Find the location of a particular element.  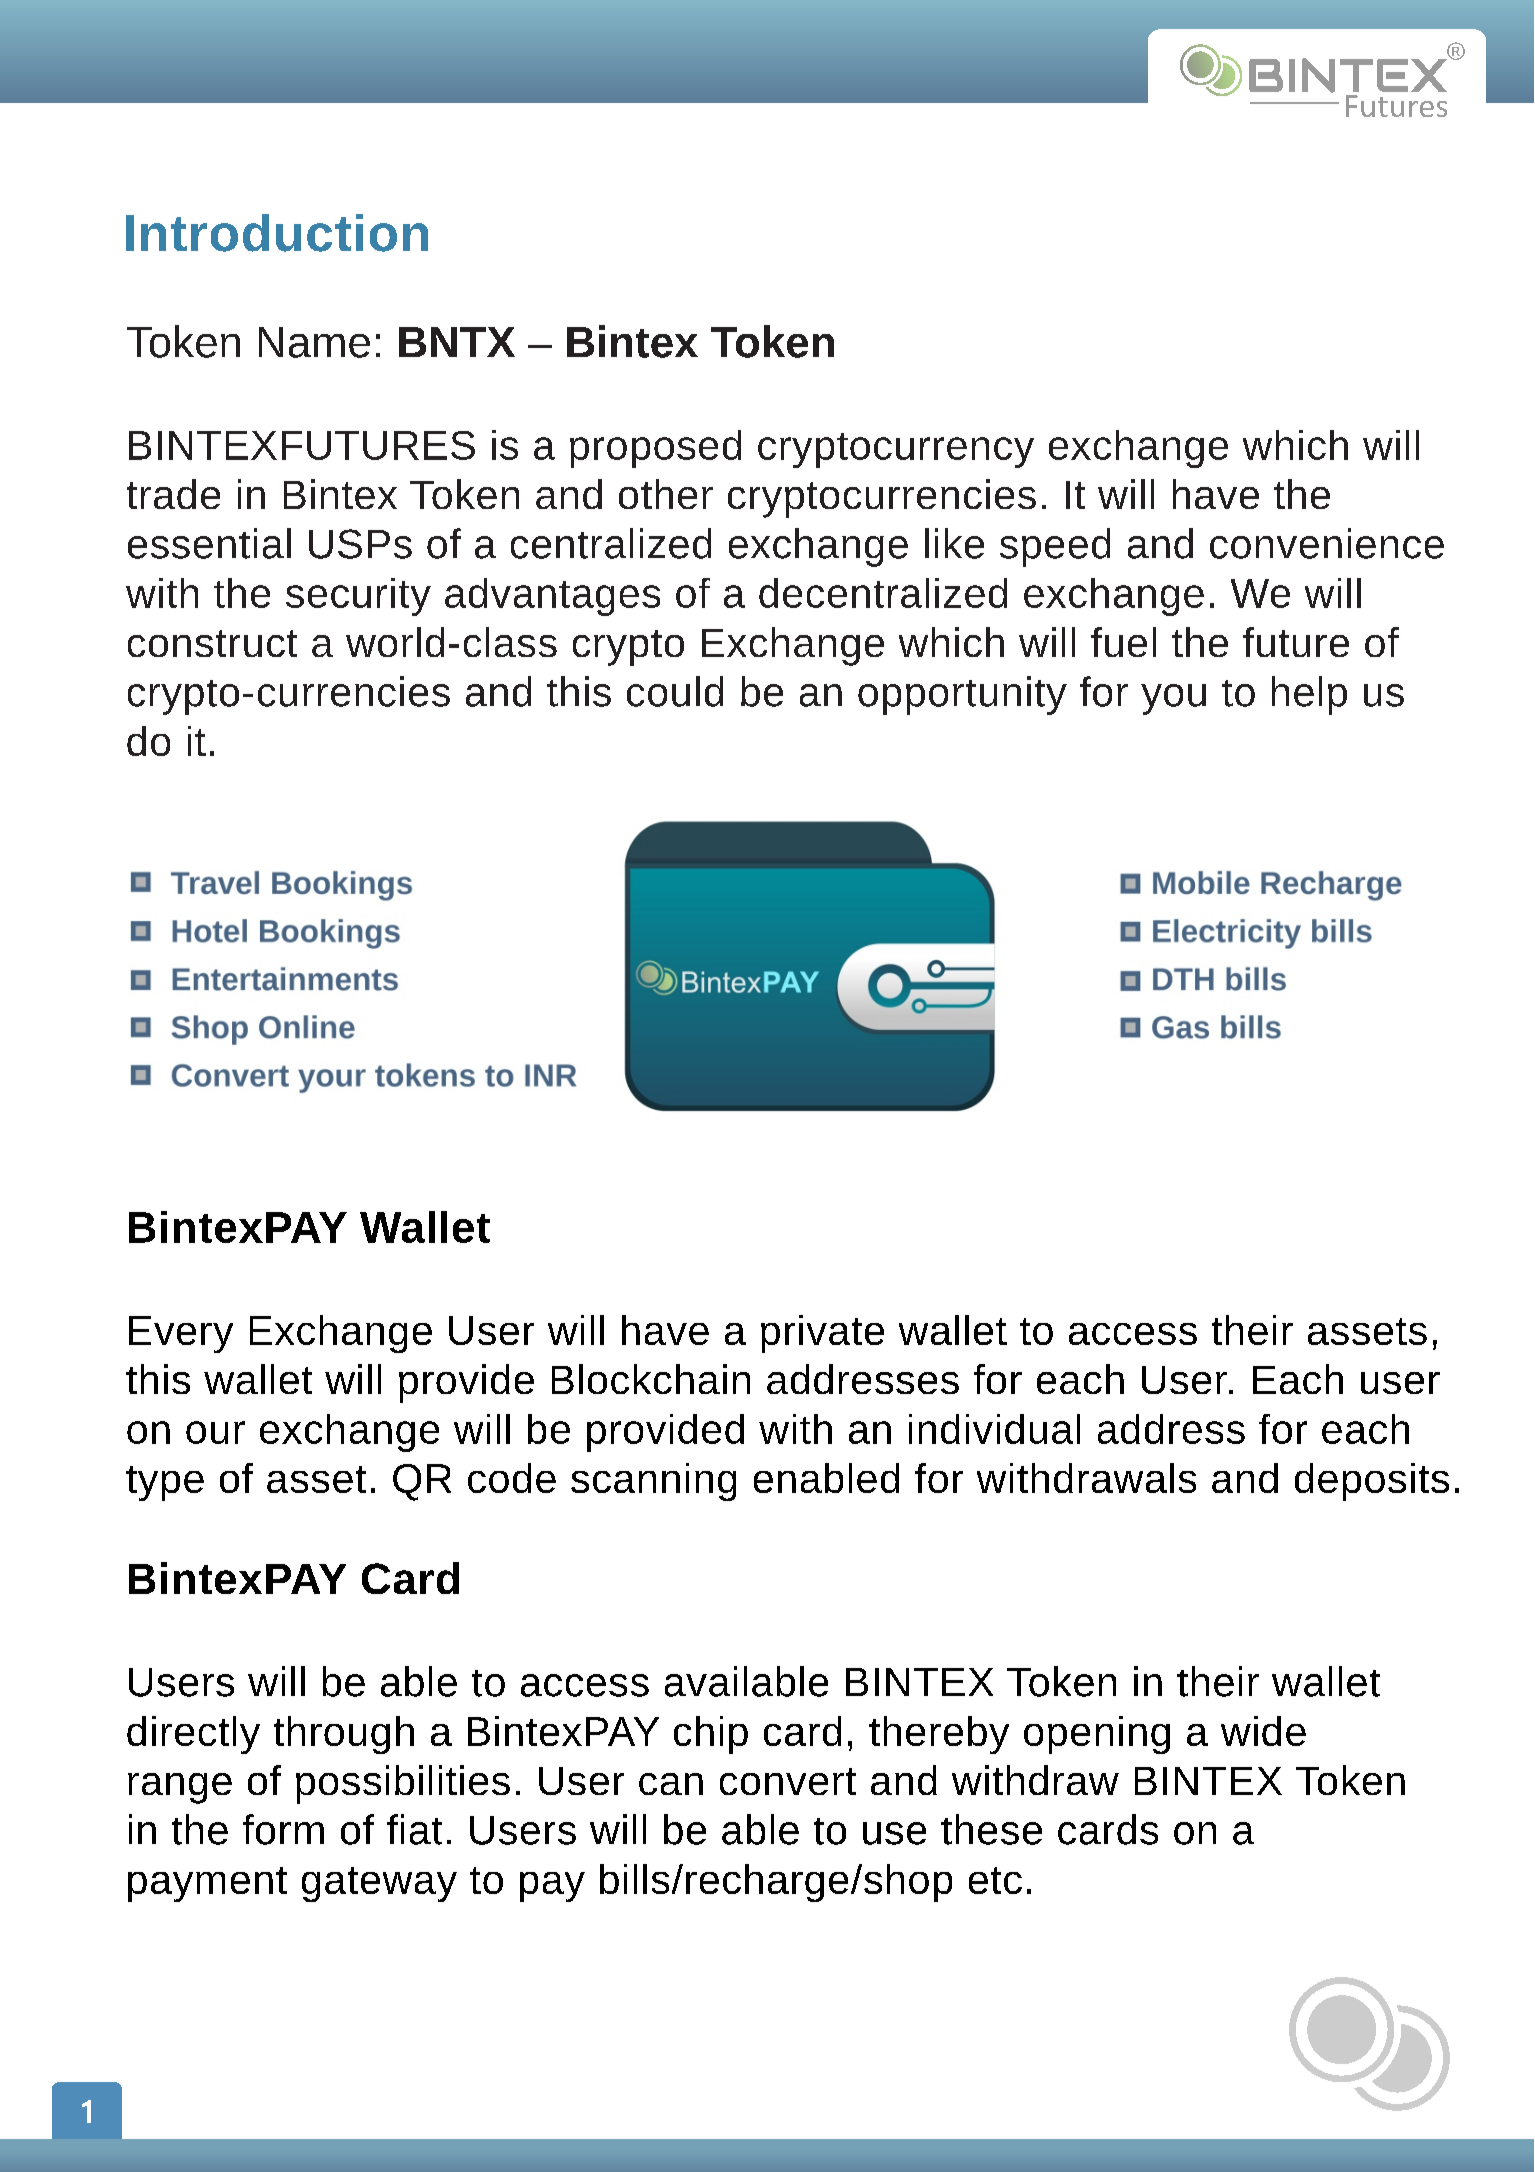

convenience is located at coordinates (1327, 543).
